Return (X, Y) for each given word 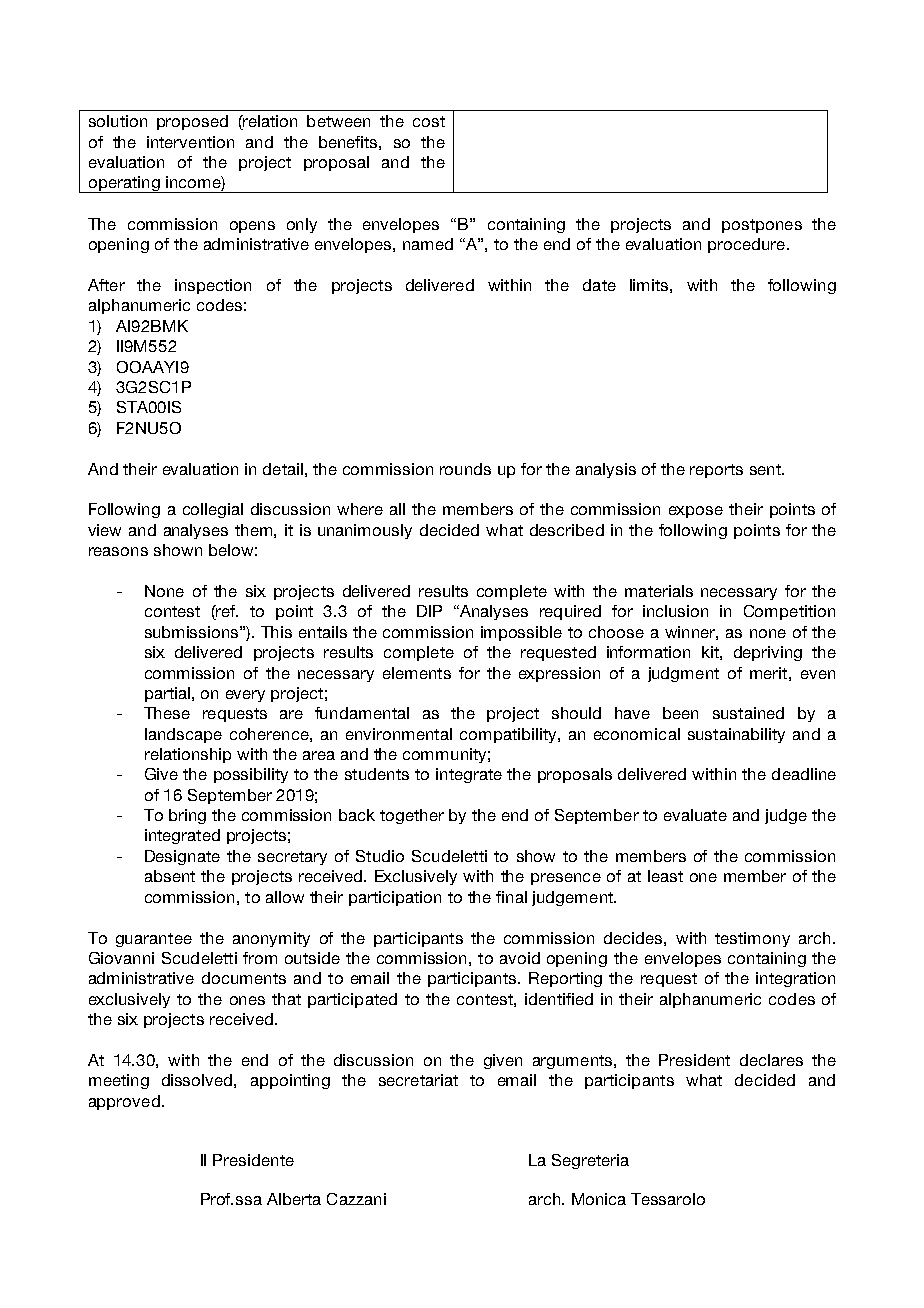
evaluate (695, 815)
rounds (465, 469)
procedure (748, 245)
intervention (190, 142)
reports (716, 471)
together (412, 816)
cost (429, 121)
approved (124, 1102)
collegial (213, 510)
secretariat (418, 1080)
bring (187, 816)
